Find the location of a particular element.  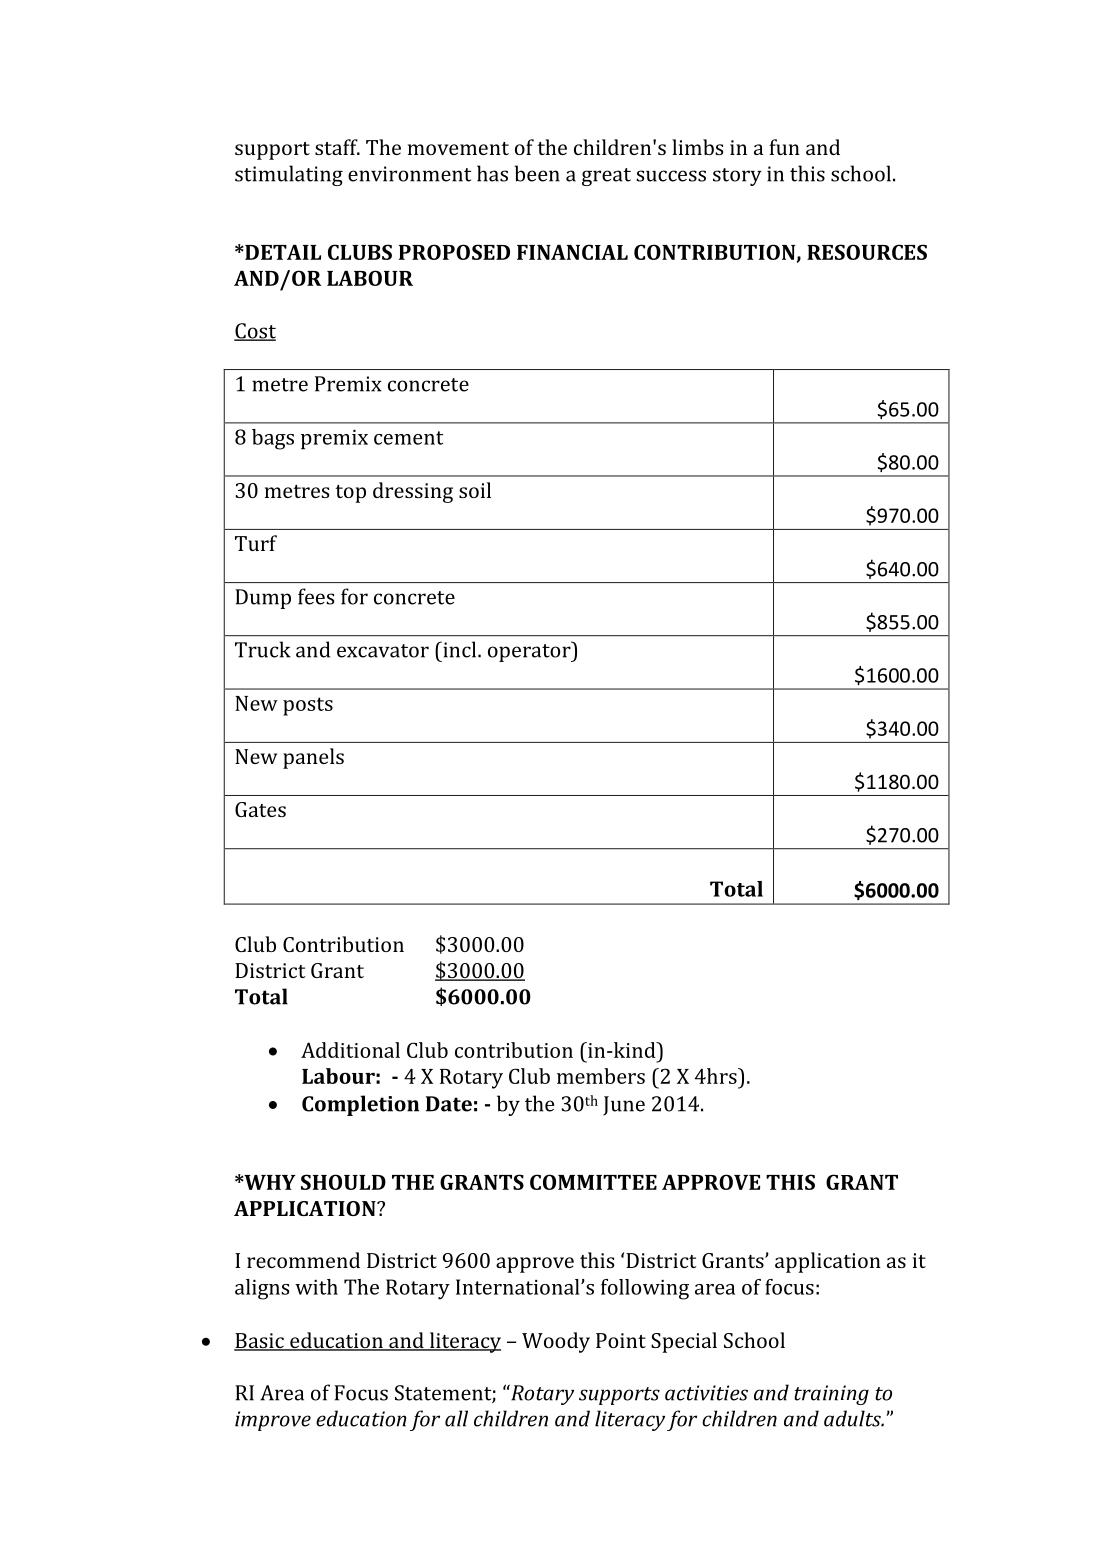

been is located at coordinates (537, 173).
